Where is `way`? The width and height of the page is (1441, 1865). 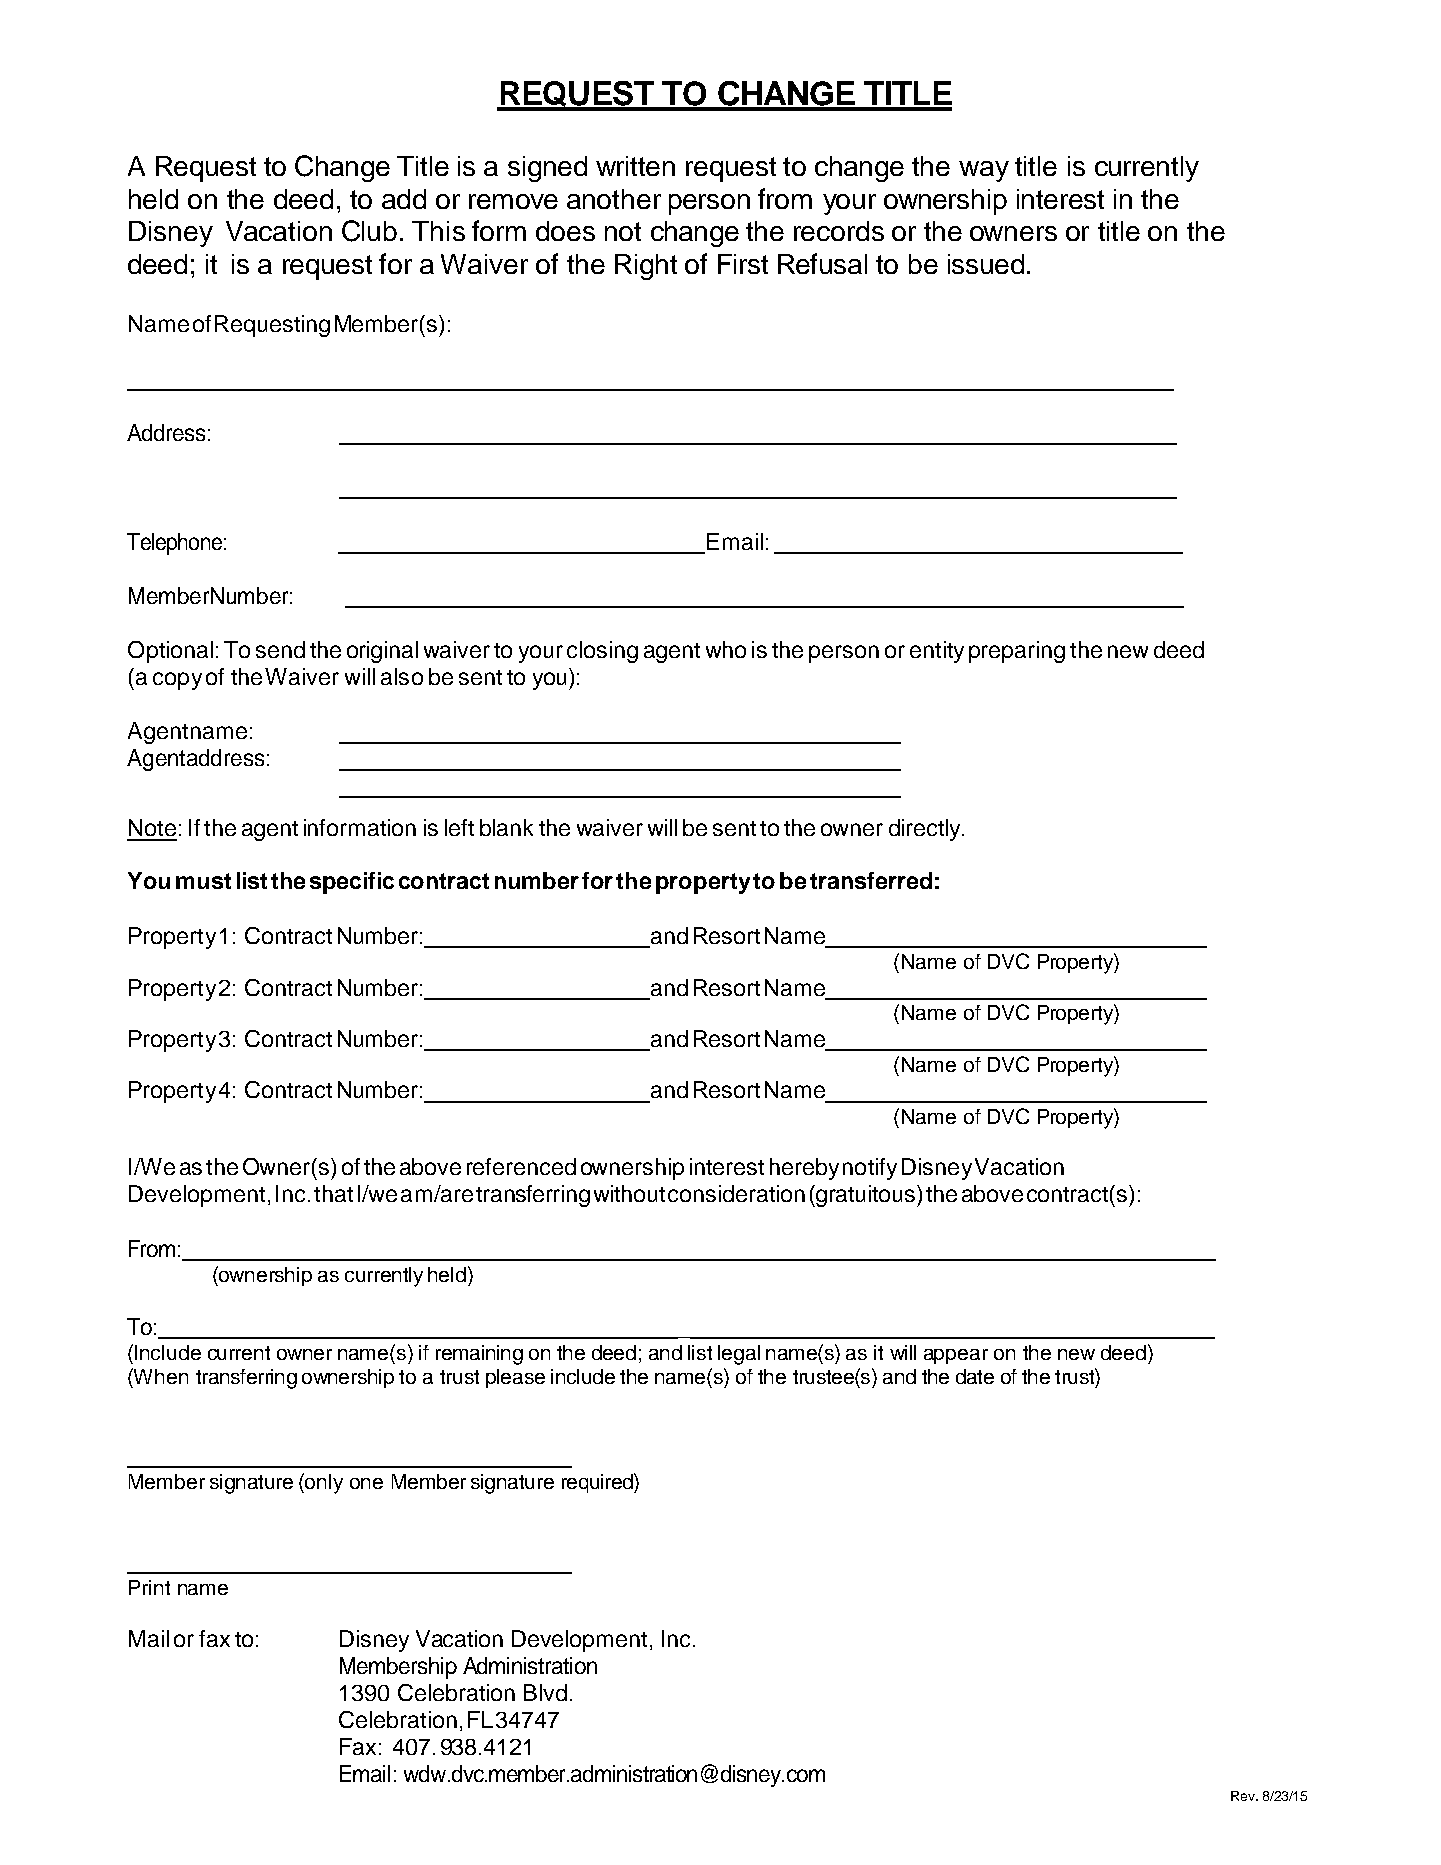
way is located at coordinates (984, 171).
